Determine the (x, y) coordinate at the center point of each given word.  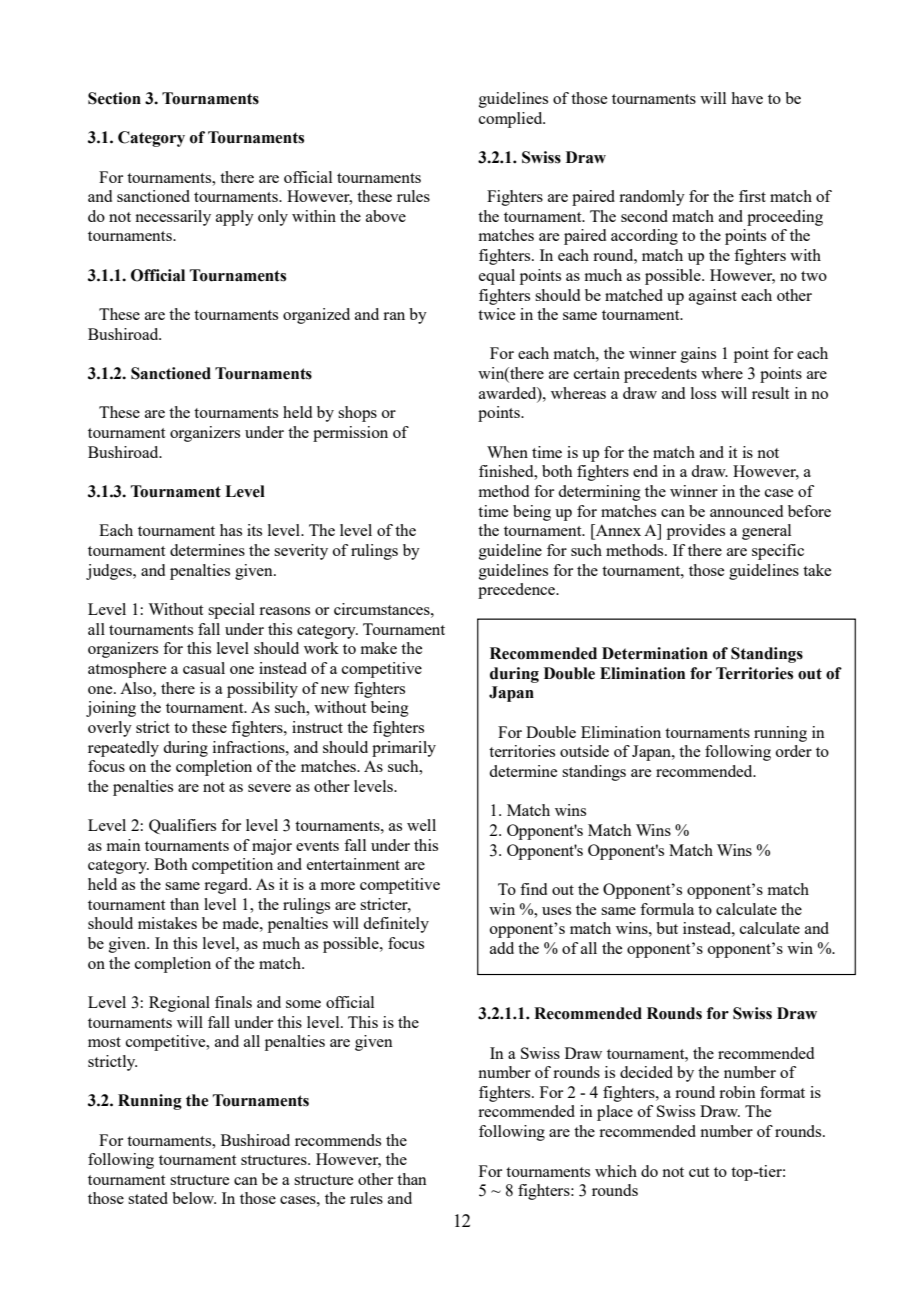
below (194, 1198)
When (507, 452)
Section (114, 98)
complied (512, 120)
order (794, 751)
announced (746, 511)
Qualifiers (182, 826)
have (747, 98)
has (231, 530)
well (421, 825)
